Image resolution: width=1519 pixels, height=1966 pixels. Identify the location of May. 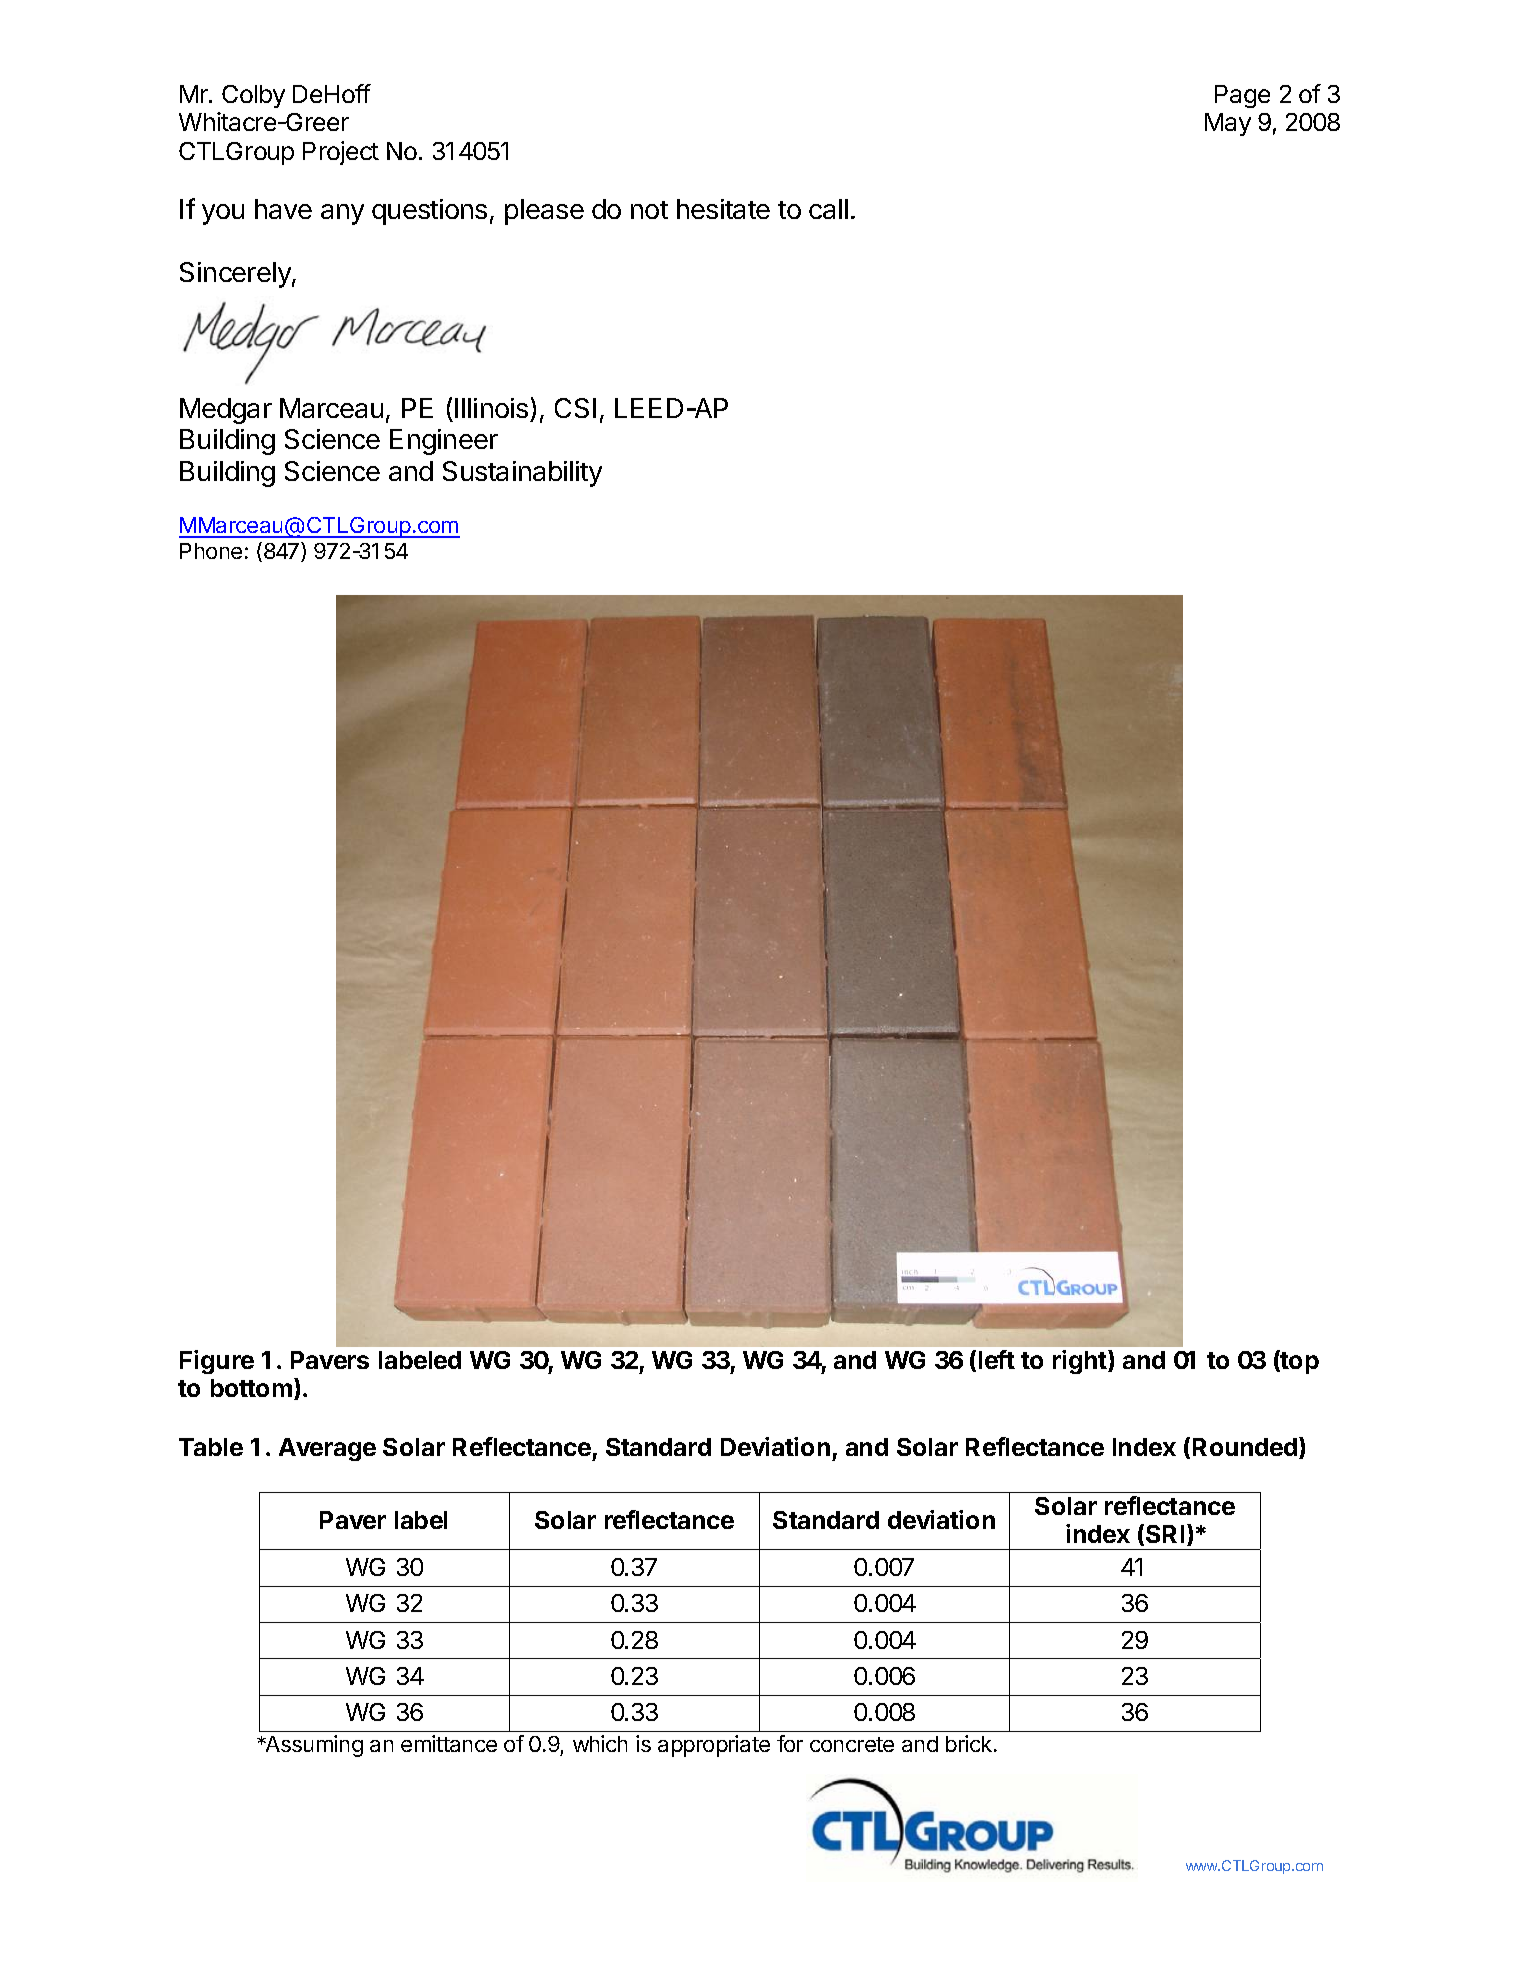
(1228, 124).
